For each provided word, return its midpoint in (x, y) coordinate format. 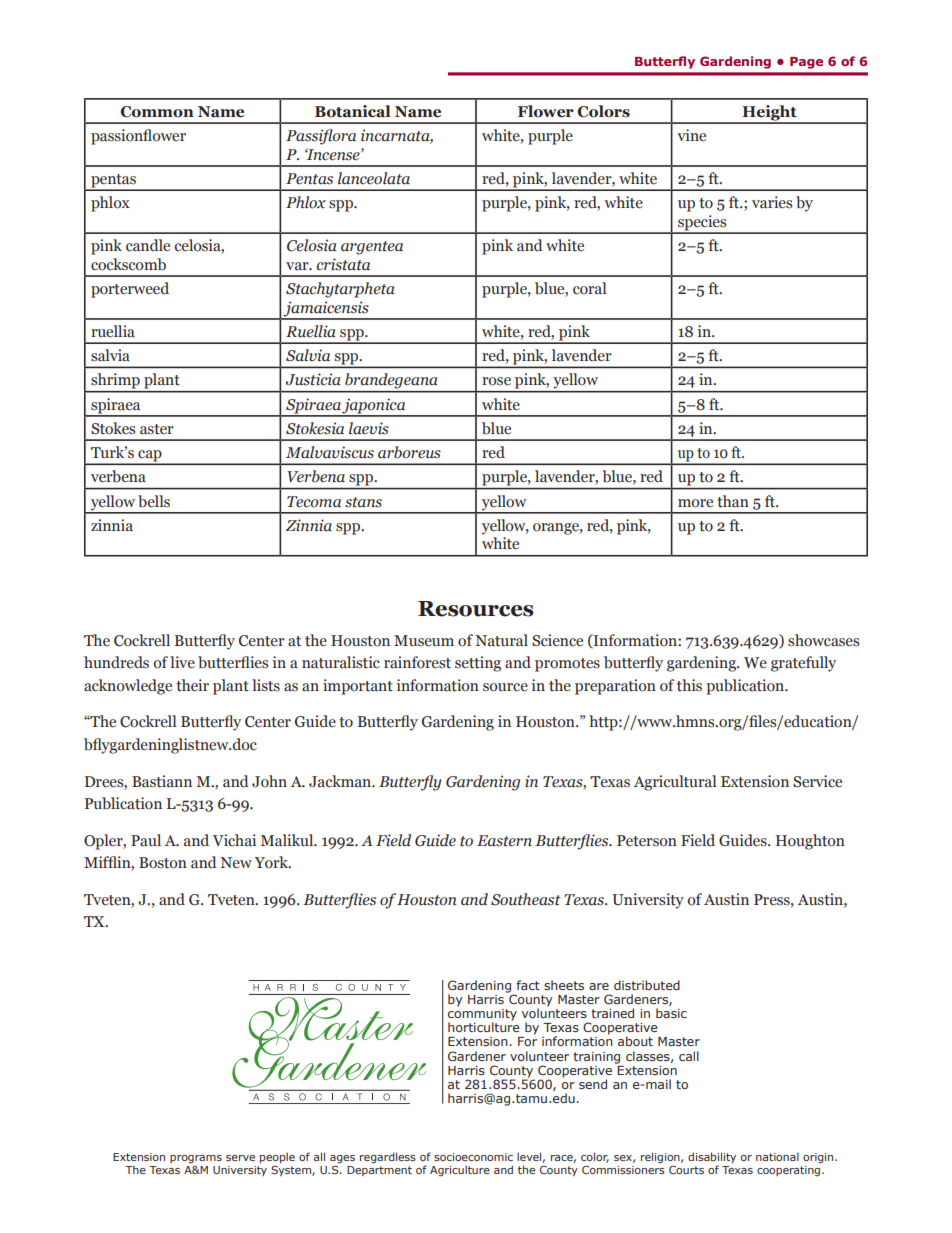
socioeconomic (473, 1157)
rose (496, 381)
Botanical (353, 111)
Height (769, 114)
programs (196, 1159)
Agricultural (675, 783)
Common (157, 112)
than (733, 501)
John (269, 781)
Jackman (341, 781)
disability (712, 1159)
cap (150, 457)
